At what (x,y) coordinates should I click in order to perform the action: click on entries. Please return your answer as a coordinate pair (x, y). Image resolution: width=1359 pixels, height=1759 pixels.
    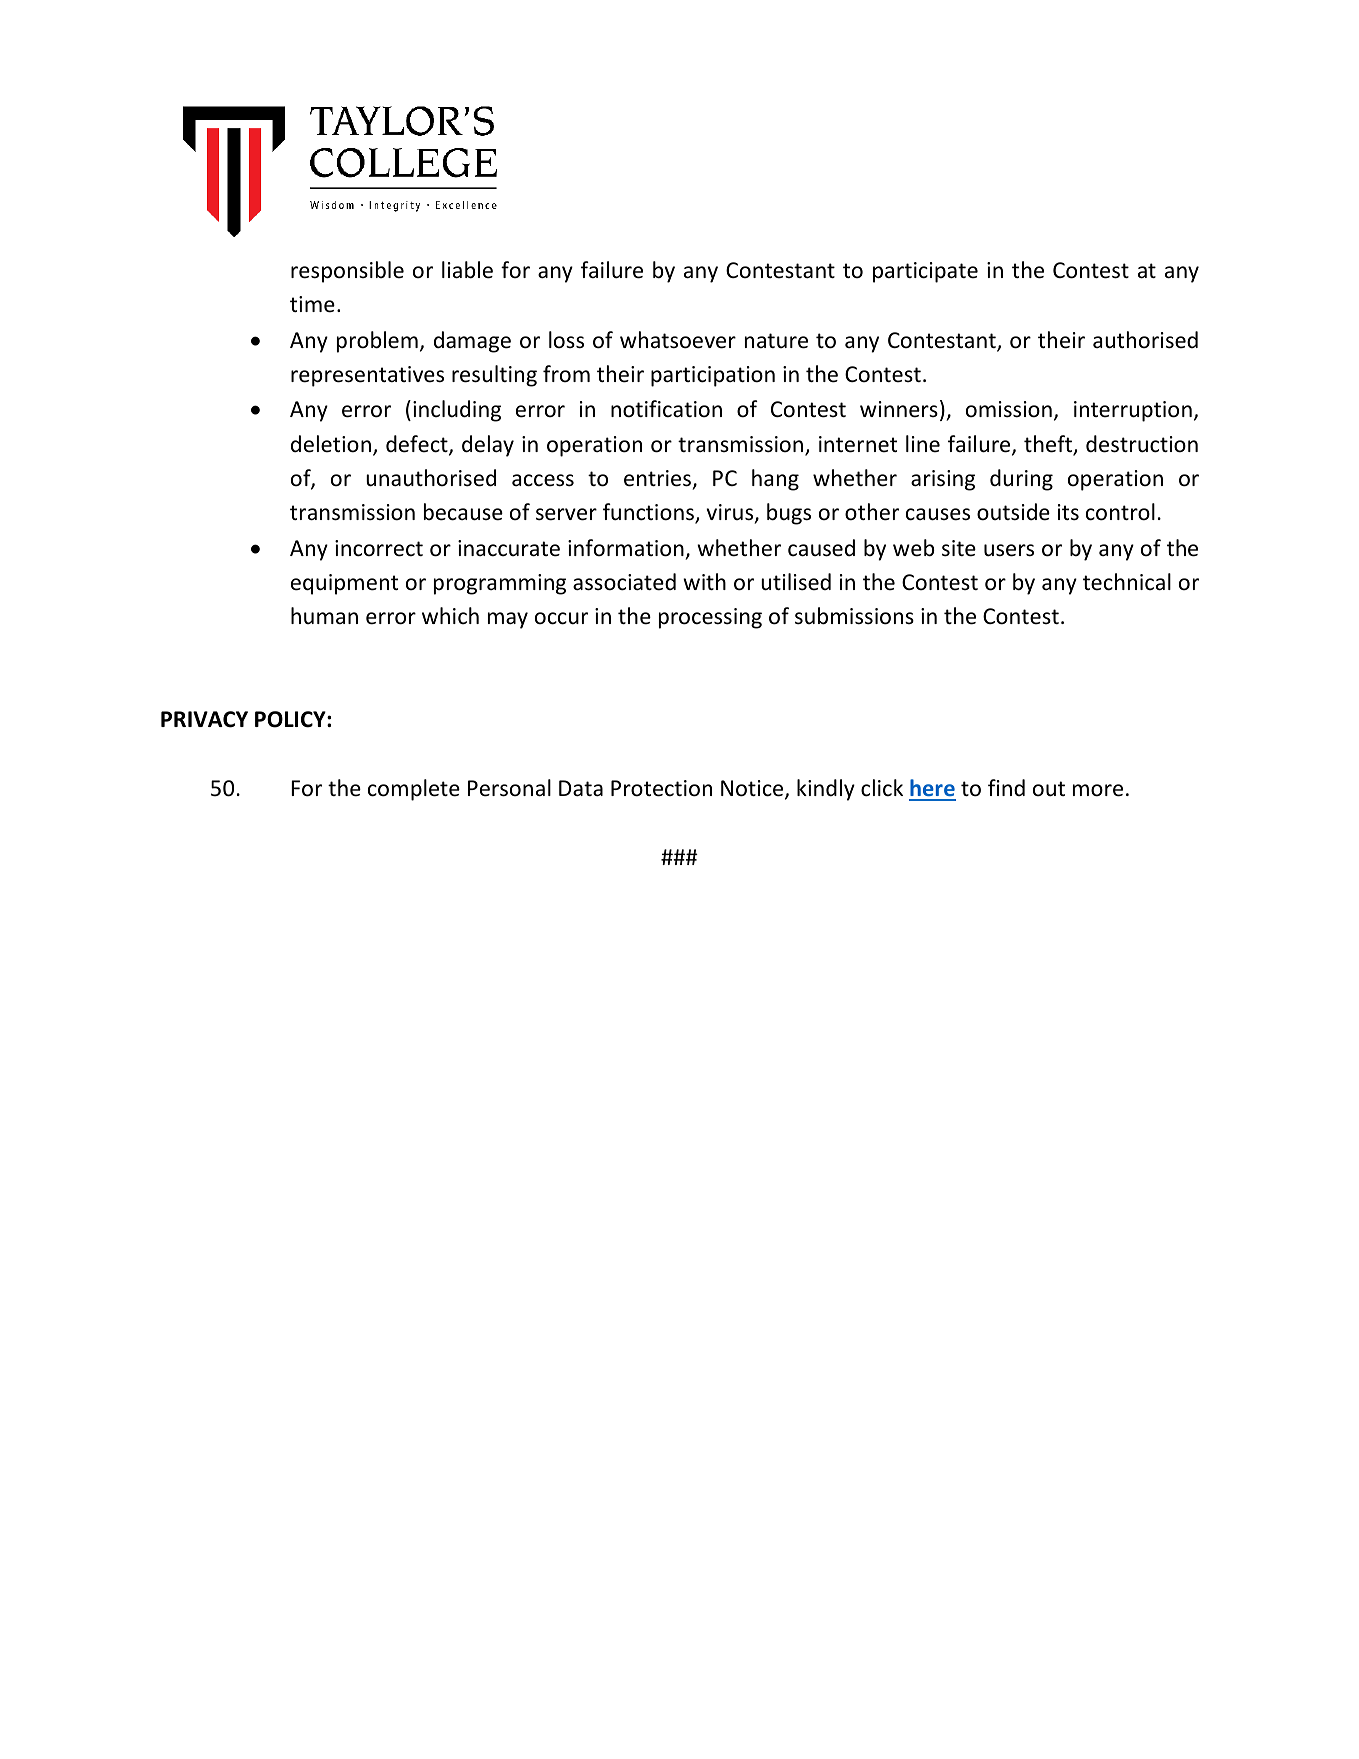
    Looking at the image, I should click on (659, 479).
